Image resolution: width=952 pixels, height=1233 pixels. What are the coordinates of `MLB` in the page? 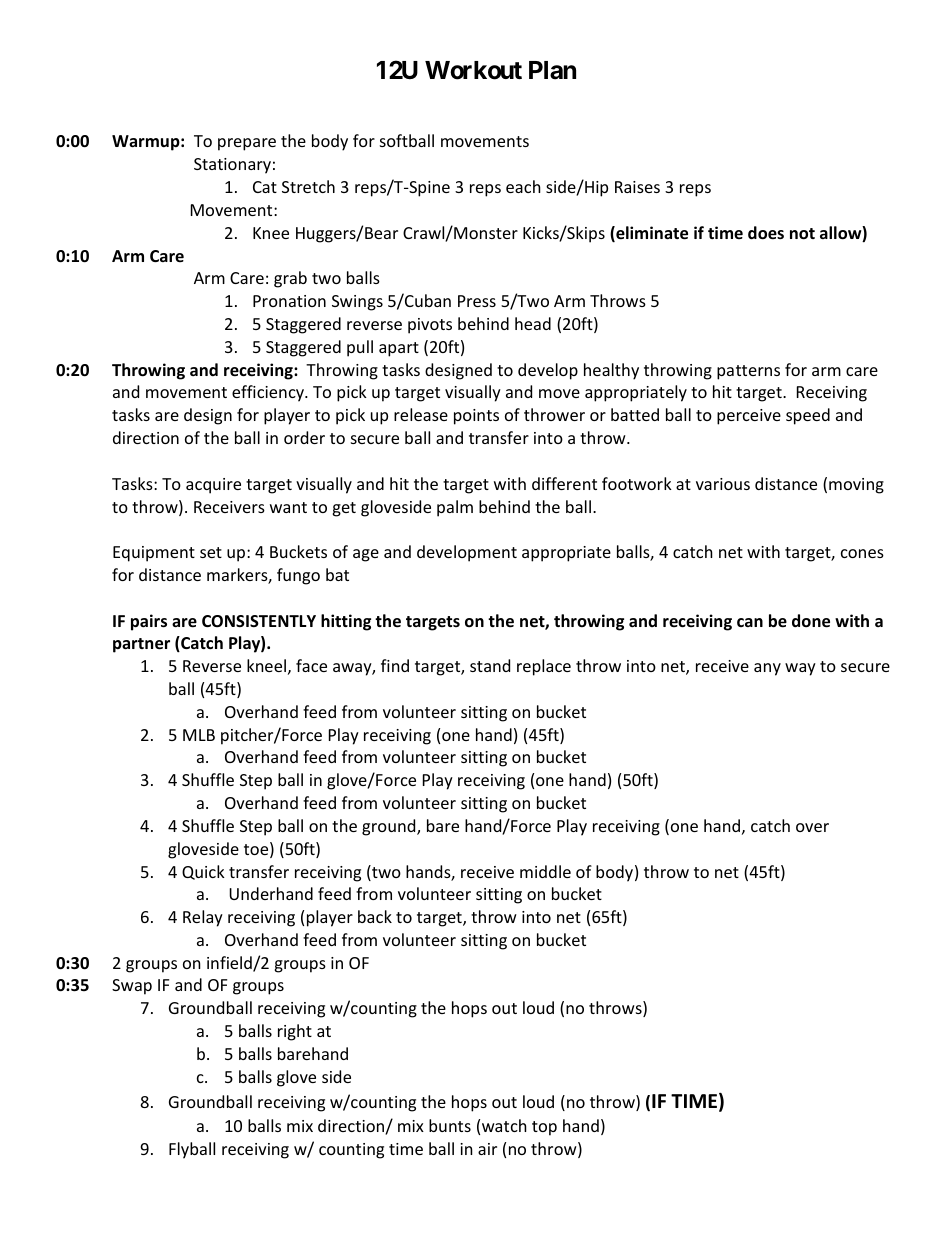 It's located at (199, 735).
